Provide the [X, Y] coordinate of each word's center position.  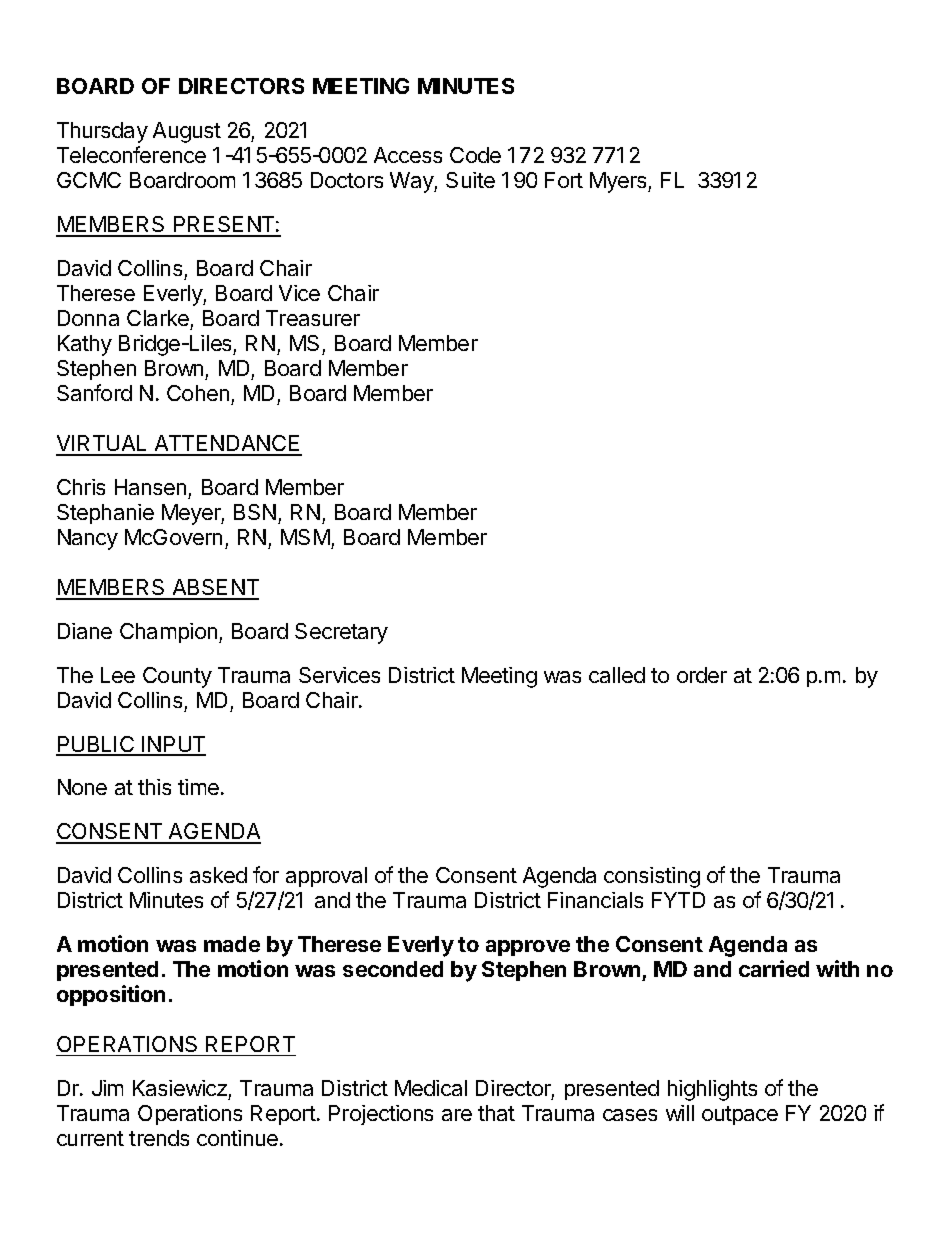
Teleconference [131, 154]
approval [326, 877]
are [457, 1115]
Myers [619, 182]
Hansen [150, 487]
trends [159, 1138]
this [154, 787]
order [702, 675]
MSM [305, 537]
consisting [652, 877]
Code [475, 155]
